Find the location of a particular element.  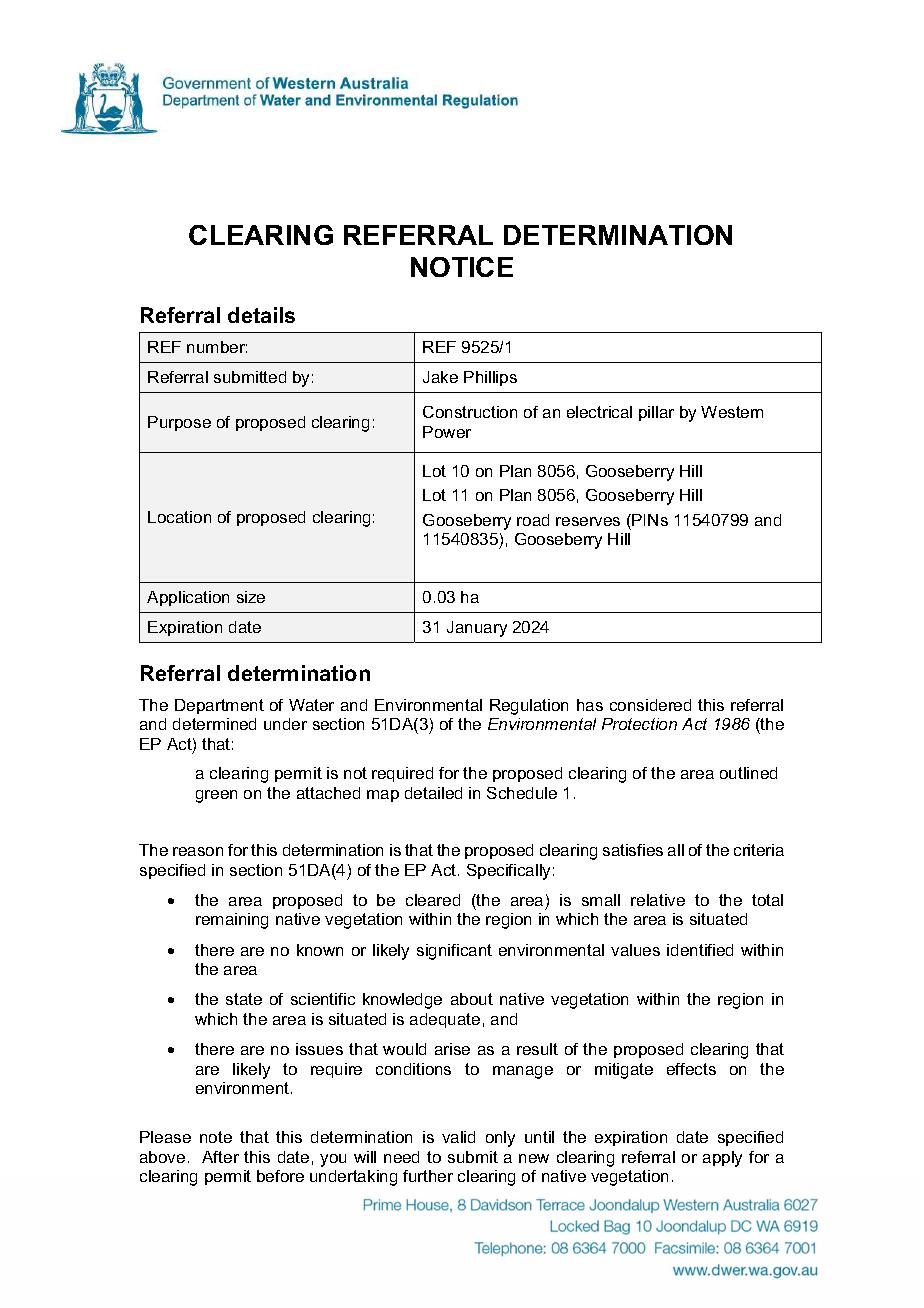

valid is located at coordinates (458, 1137).
